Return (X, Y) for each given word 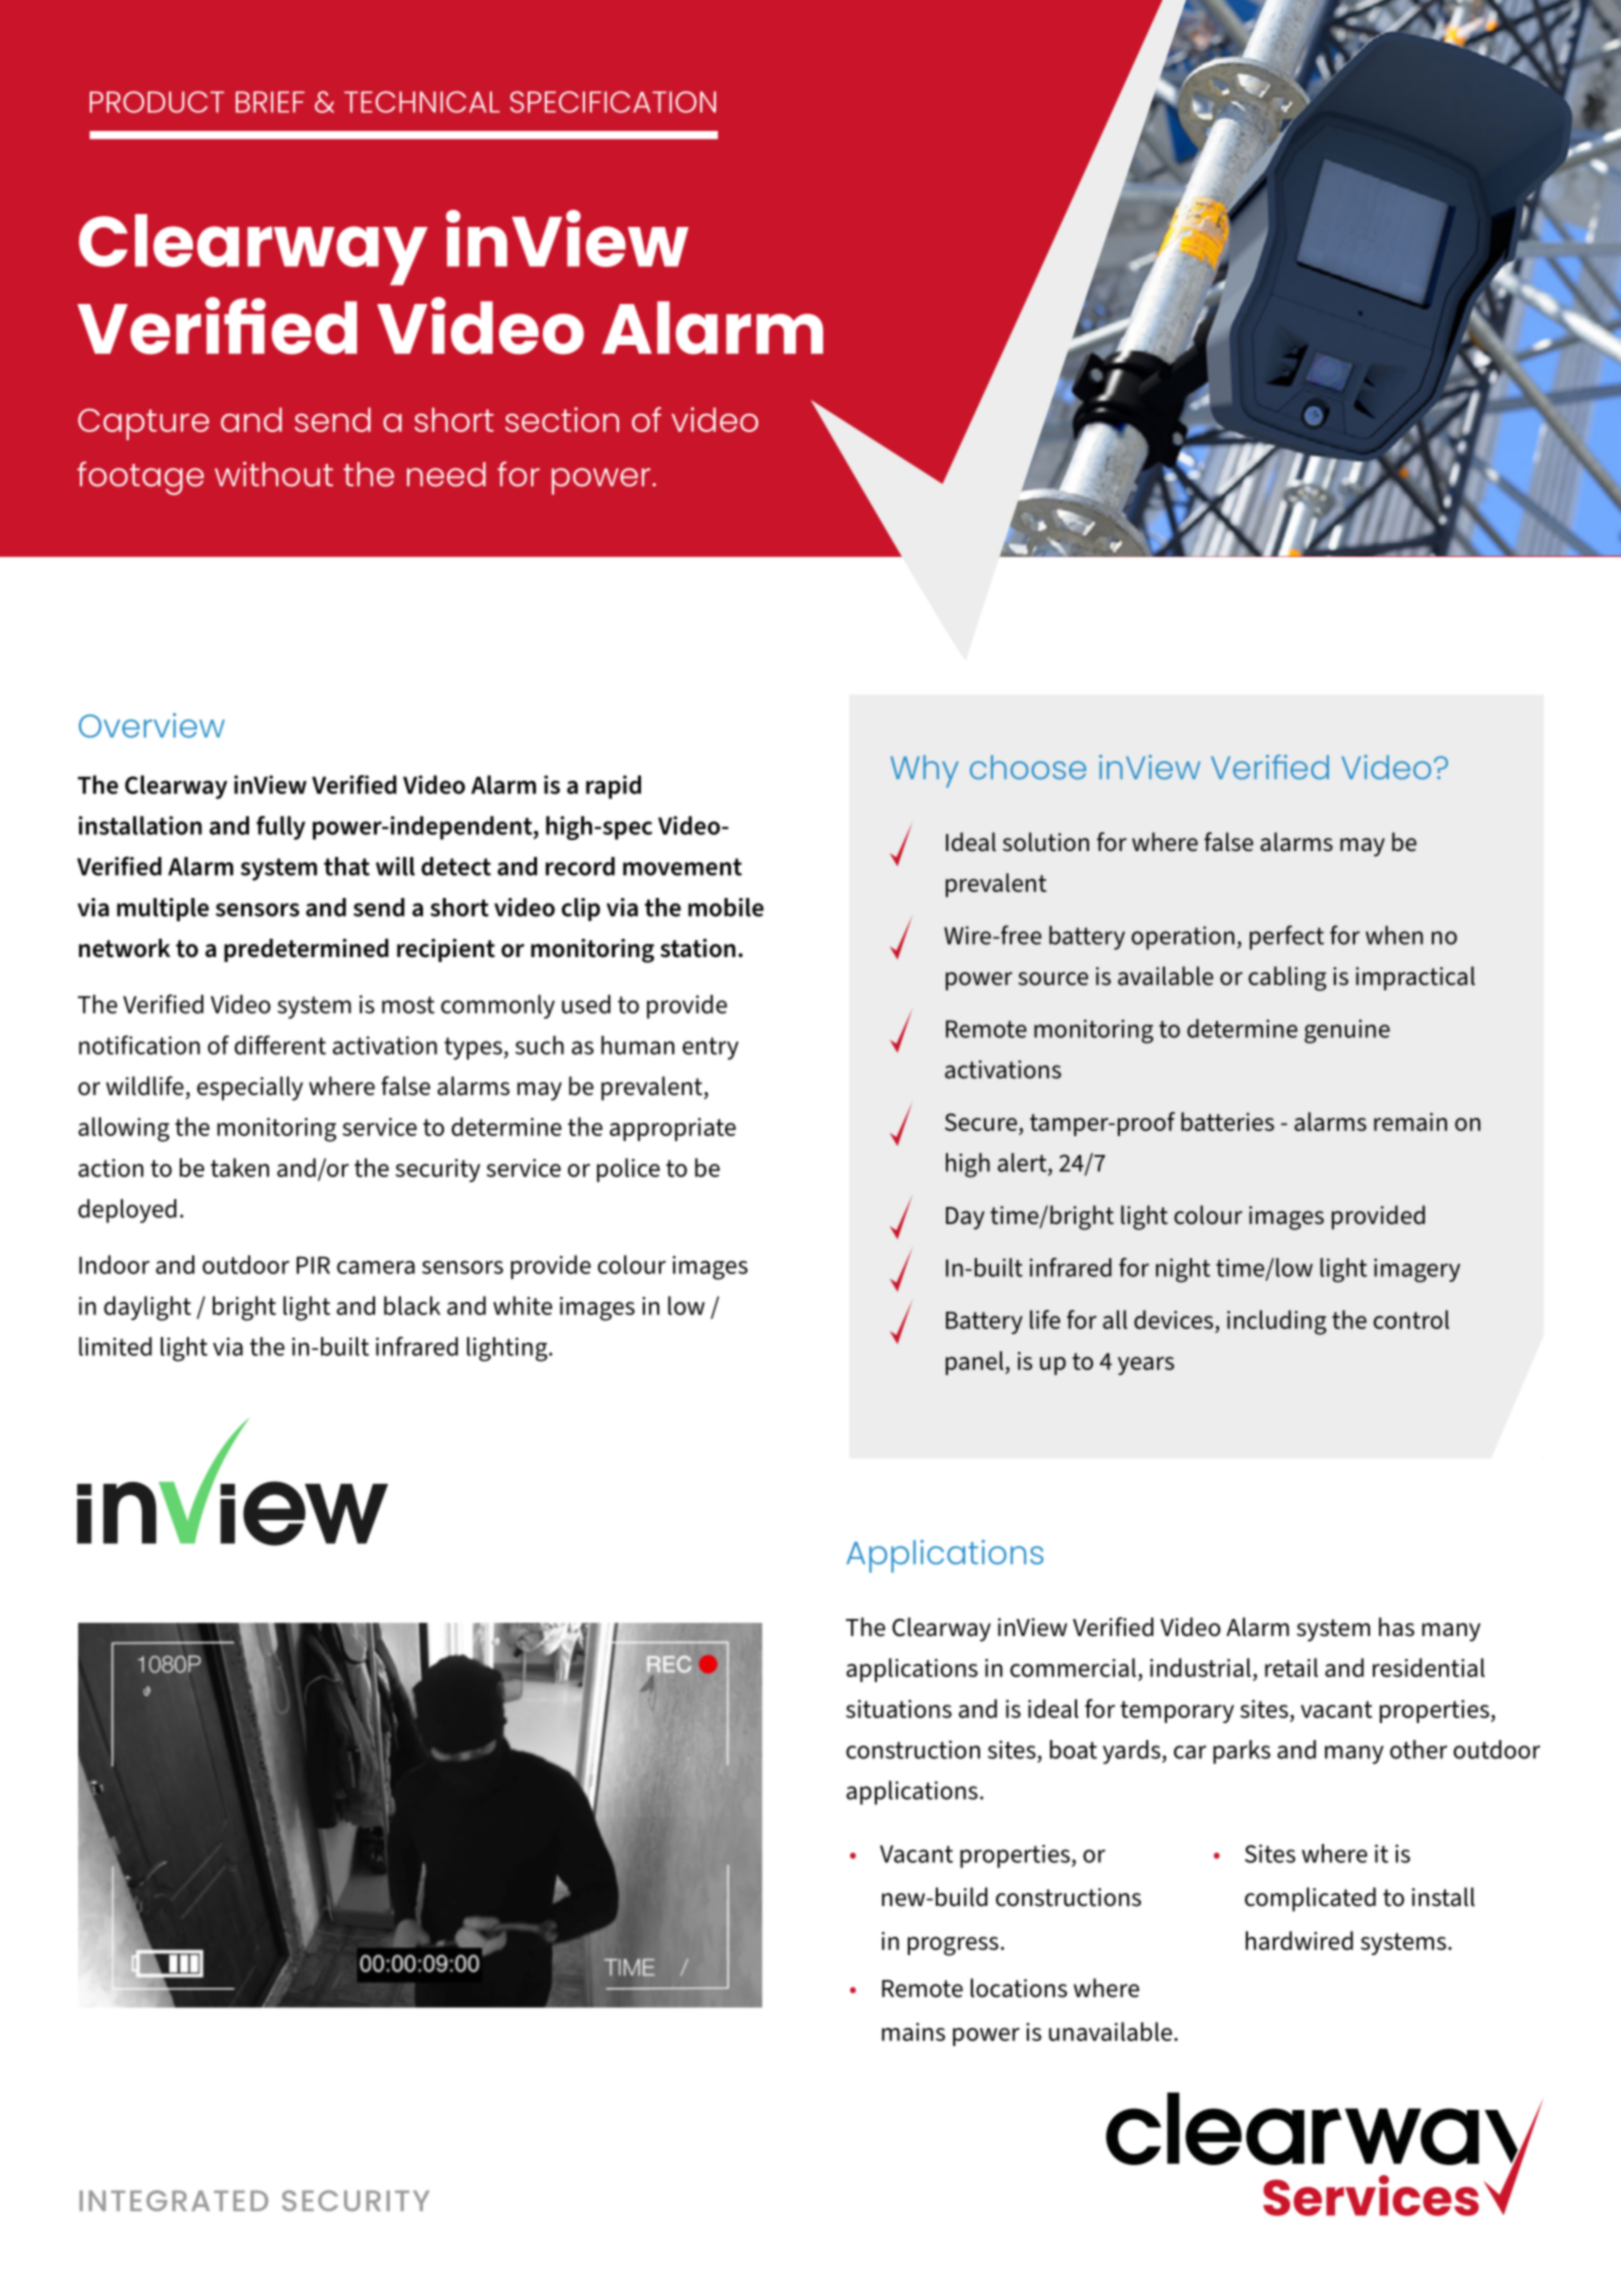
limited (115, 1346)
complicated (1310, 1899)
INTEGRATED (173, 2200)
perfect (1287, 937)
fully (280, 828)
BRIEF (270, 102)
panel (976, 1363)
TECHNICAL (422, 102)
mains (913, 2032)
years (1146, 1366)
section (562, 419)
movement (682, 867)
